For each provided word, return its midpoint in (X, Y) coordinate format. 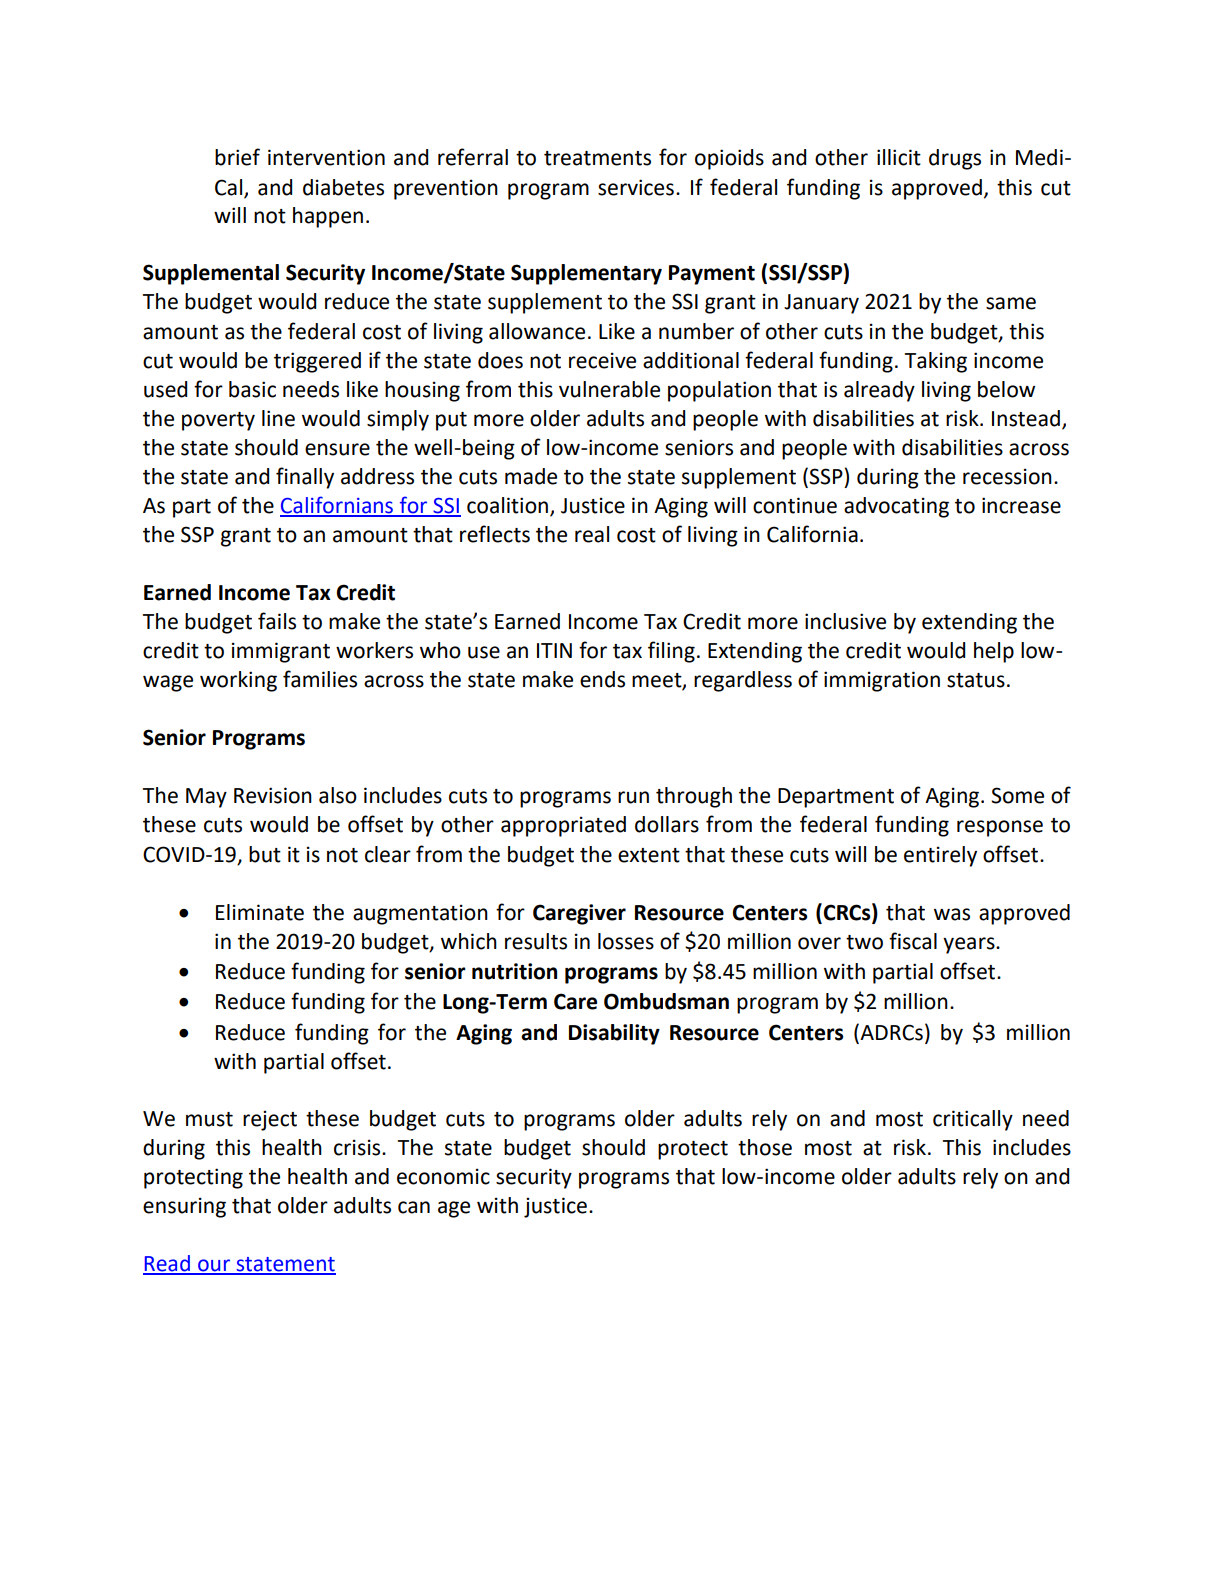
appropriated (563, 826)
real (592, 534)
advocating (896, 507)
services (636, 187)
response (1000, 828)
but (265, 854)
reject (270, 1120)
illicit (899, 157)
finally (305, 478)
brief (237, 157)
